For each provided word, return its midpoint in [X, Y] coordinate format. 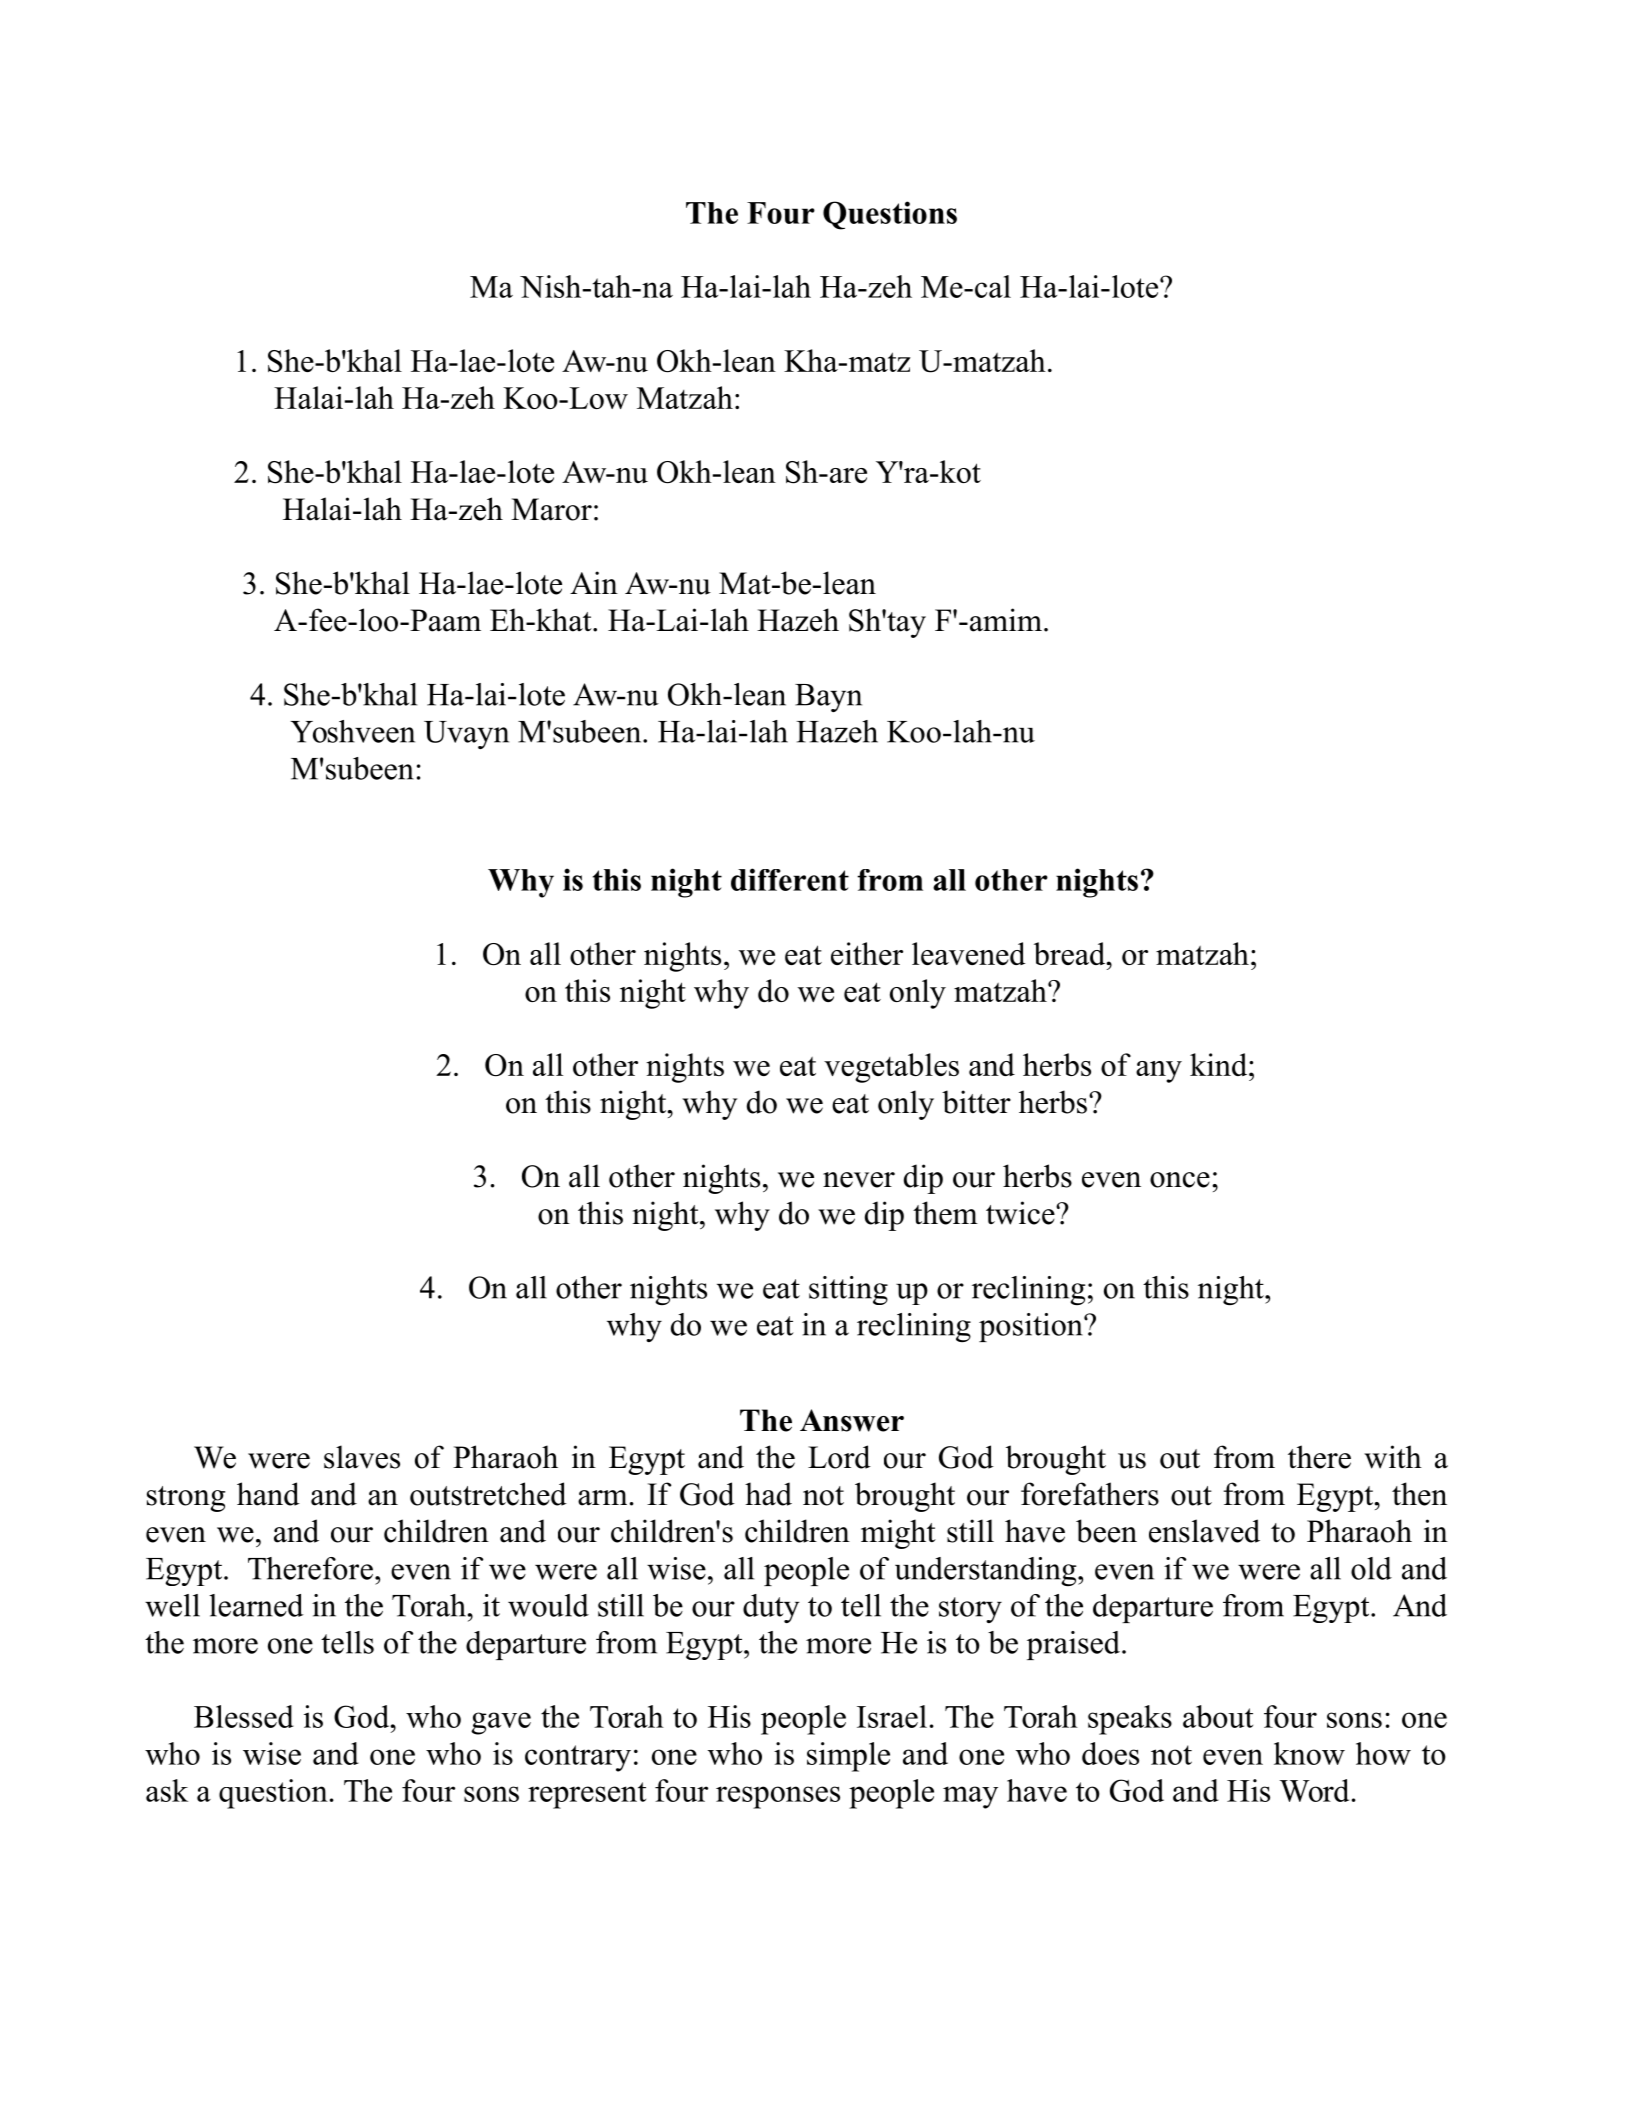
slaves [362, 1457]
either [867, 953]
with [1393, 1457]
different [790, 879]
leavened [969, 953]
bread [1071, 953]
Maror [551, 509]
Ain [594, 582]
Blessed [244, 1716]
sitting [848, 1290]
